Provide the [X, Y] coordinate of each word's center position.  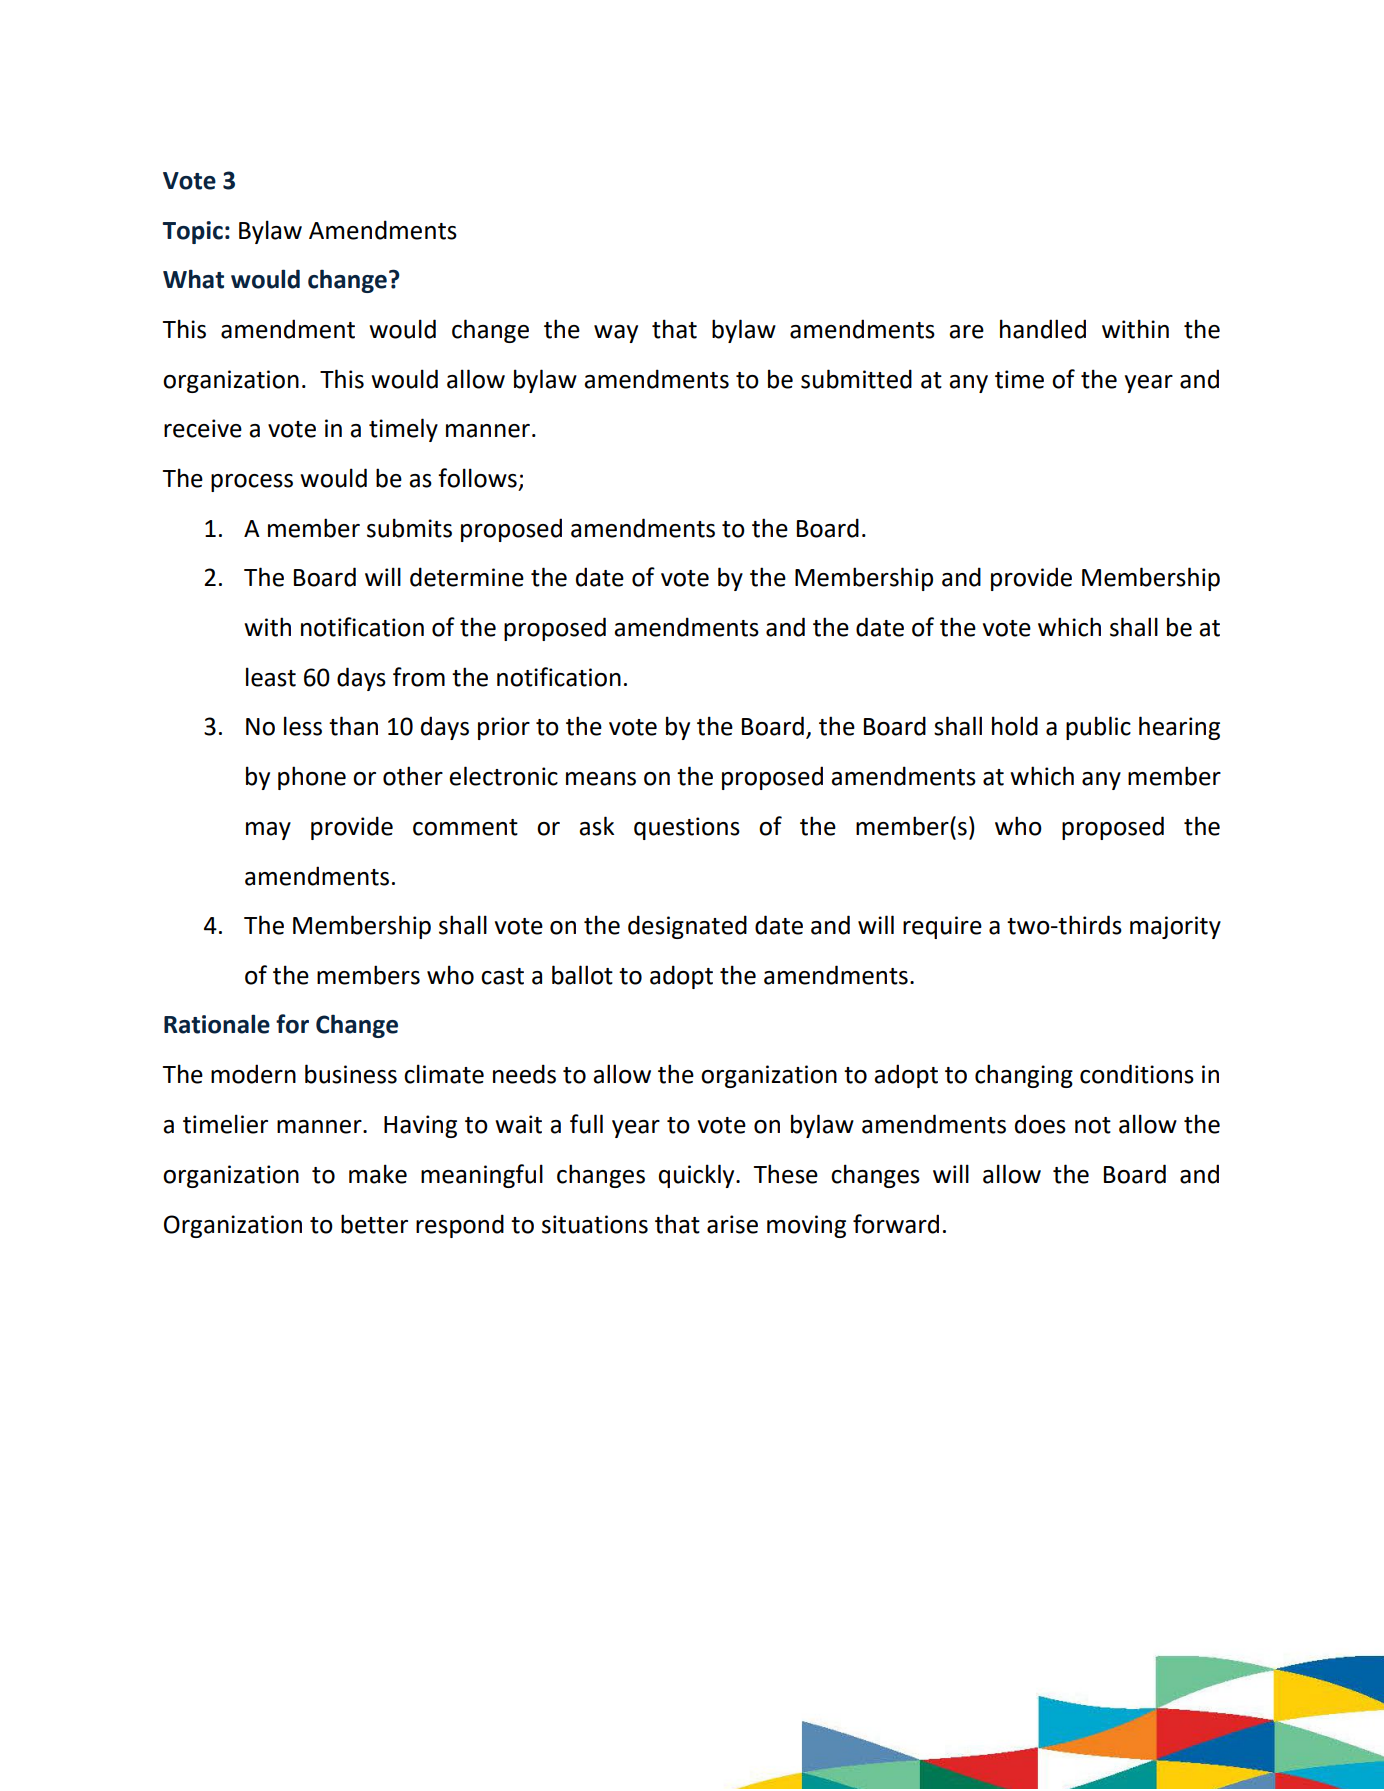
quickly [698, 1176]
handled [1043, 329]
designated [687, 927]
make [378, 1174]
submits [409, 528]
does [1040, 1124]
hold [1015, 726]
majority [1175, 927]
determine [467, 577]
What [193, 279]
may [268, 831]
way [616, 334]
